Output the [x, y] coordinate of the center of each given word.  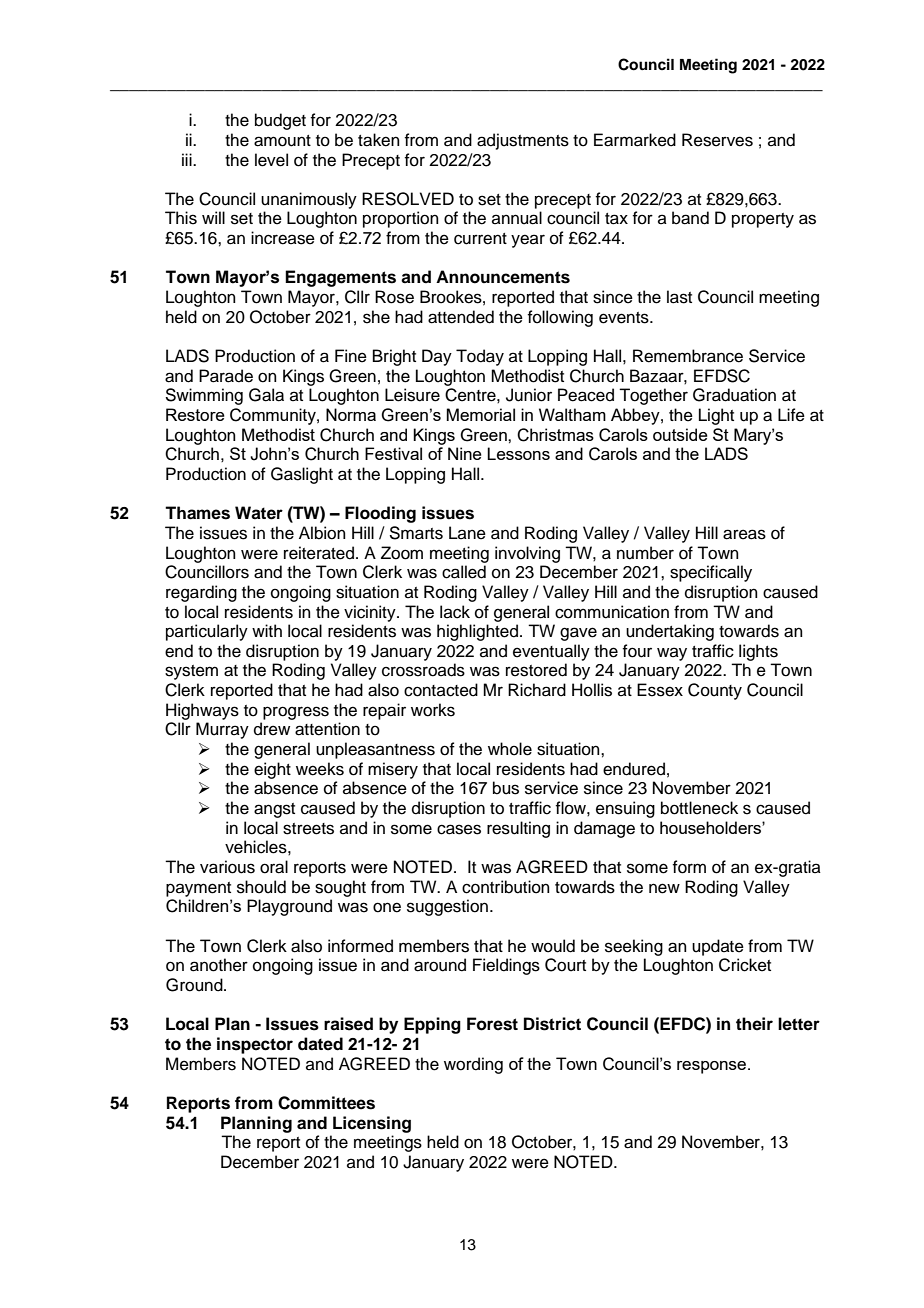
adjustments [523, 141]
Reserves [717, 140]
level [271, 160]
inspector [255, 1045]
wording [473, 1065]
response [713, 1067]
